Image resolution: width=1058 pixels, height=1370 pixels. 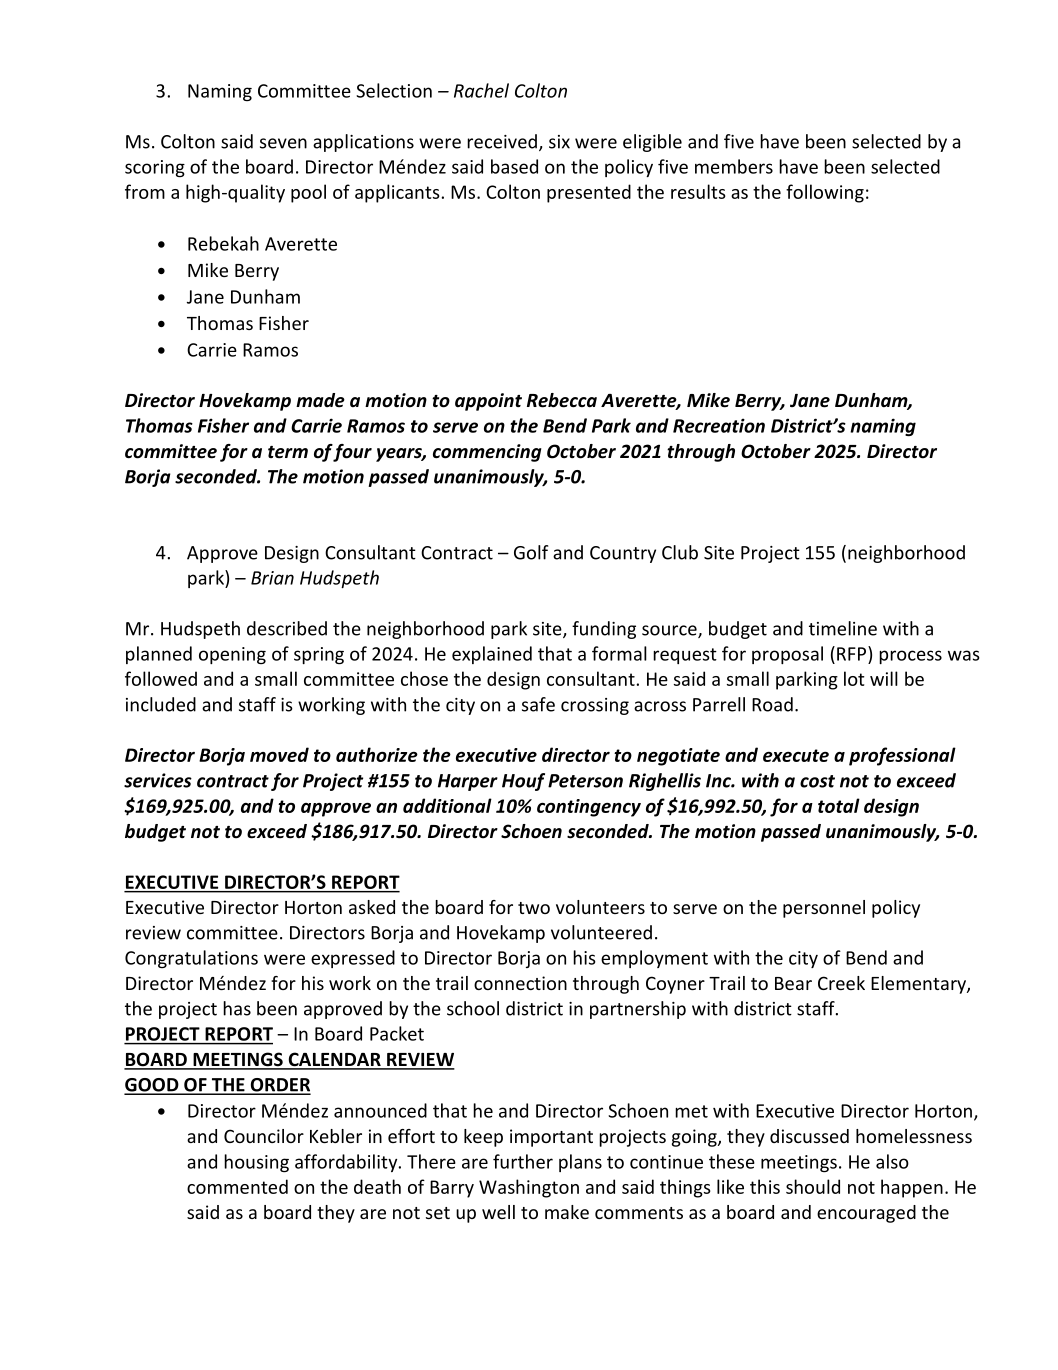 I want to click on following, so click(x=825, y=193).
